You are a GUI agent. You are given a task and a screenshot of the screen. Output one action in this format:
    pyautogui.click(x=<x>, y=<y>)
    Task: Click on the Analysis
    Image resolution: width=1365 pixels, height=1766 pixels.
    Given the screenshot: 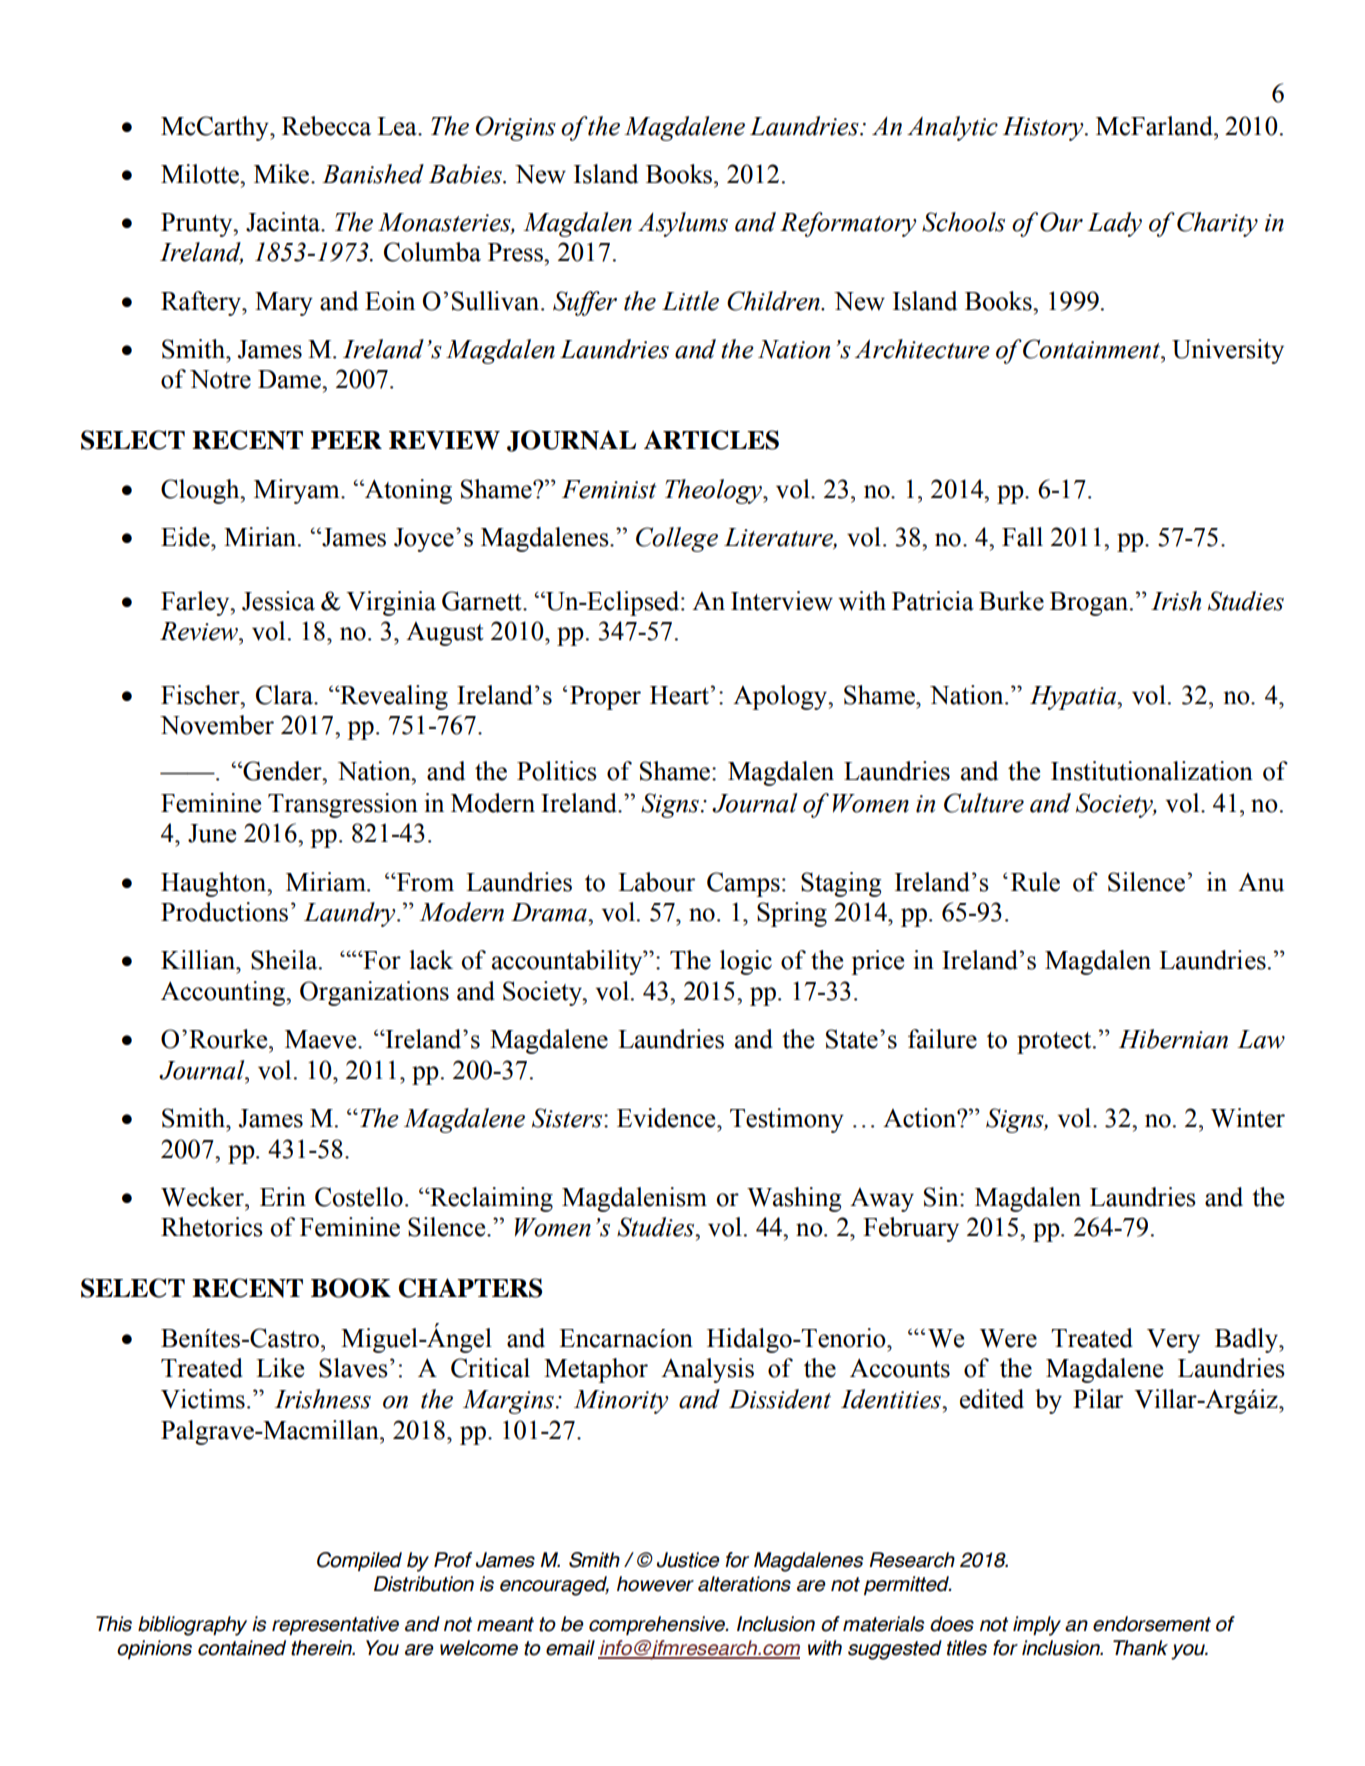 What is the action you would take?
    pyautogui.click(x=707, y=1370)
